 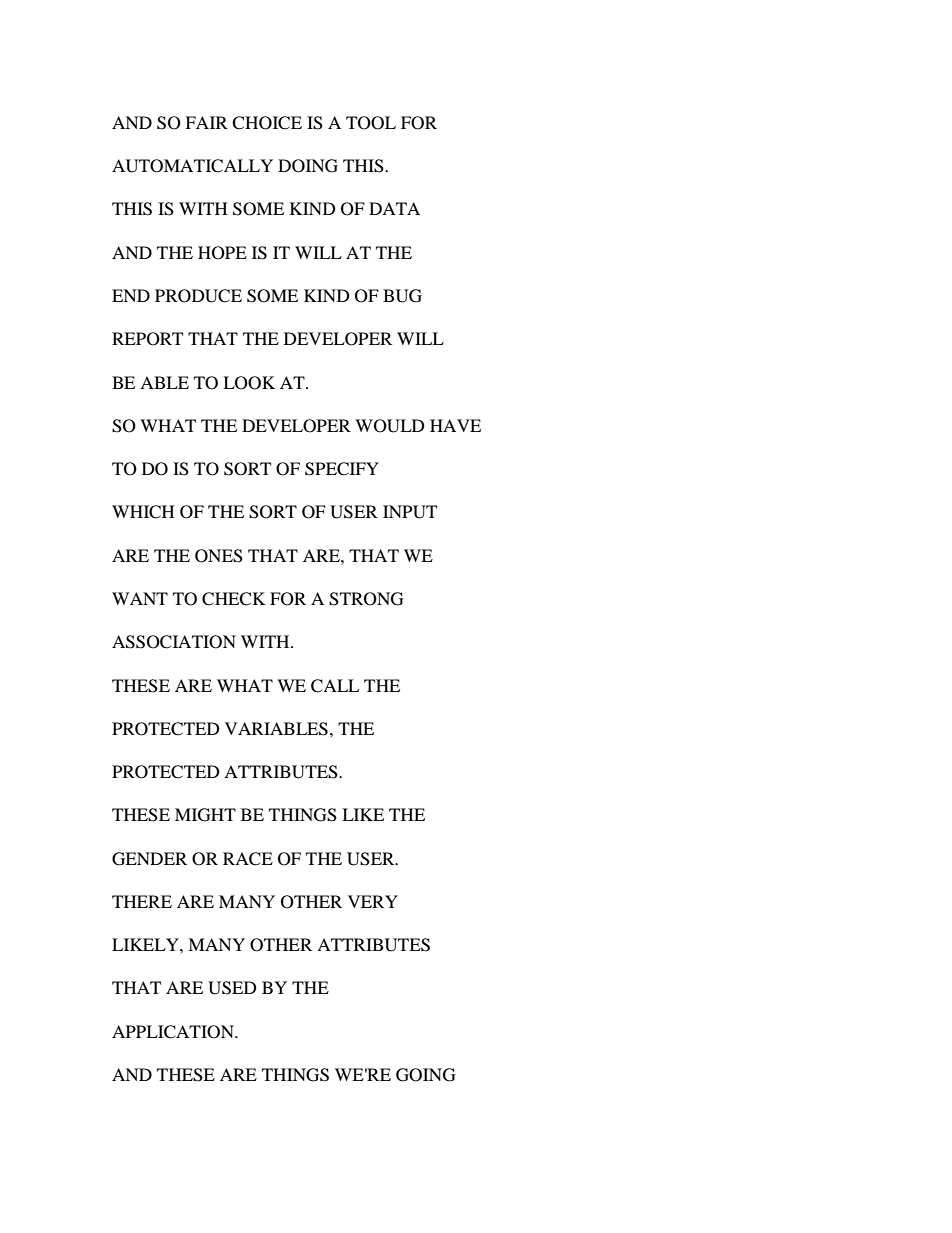 I want to click on DATA, so click(x=394, y=208).
